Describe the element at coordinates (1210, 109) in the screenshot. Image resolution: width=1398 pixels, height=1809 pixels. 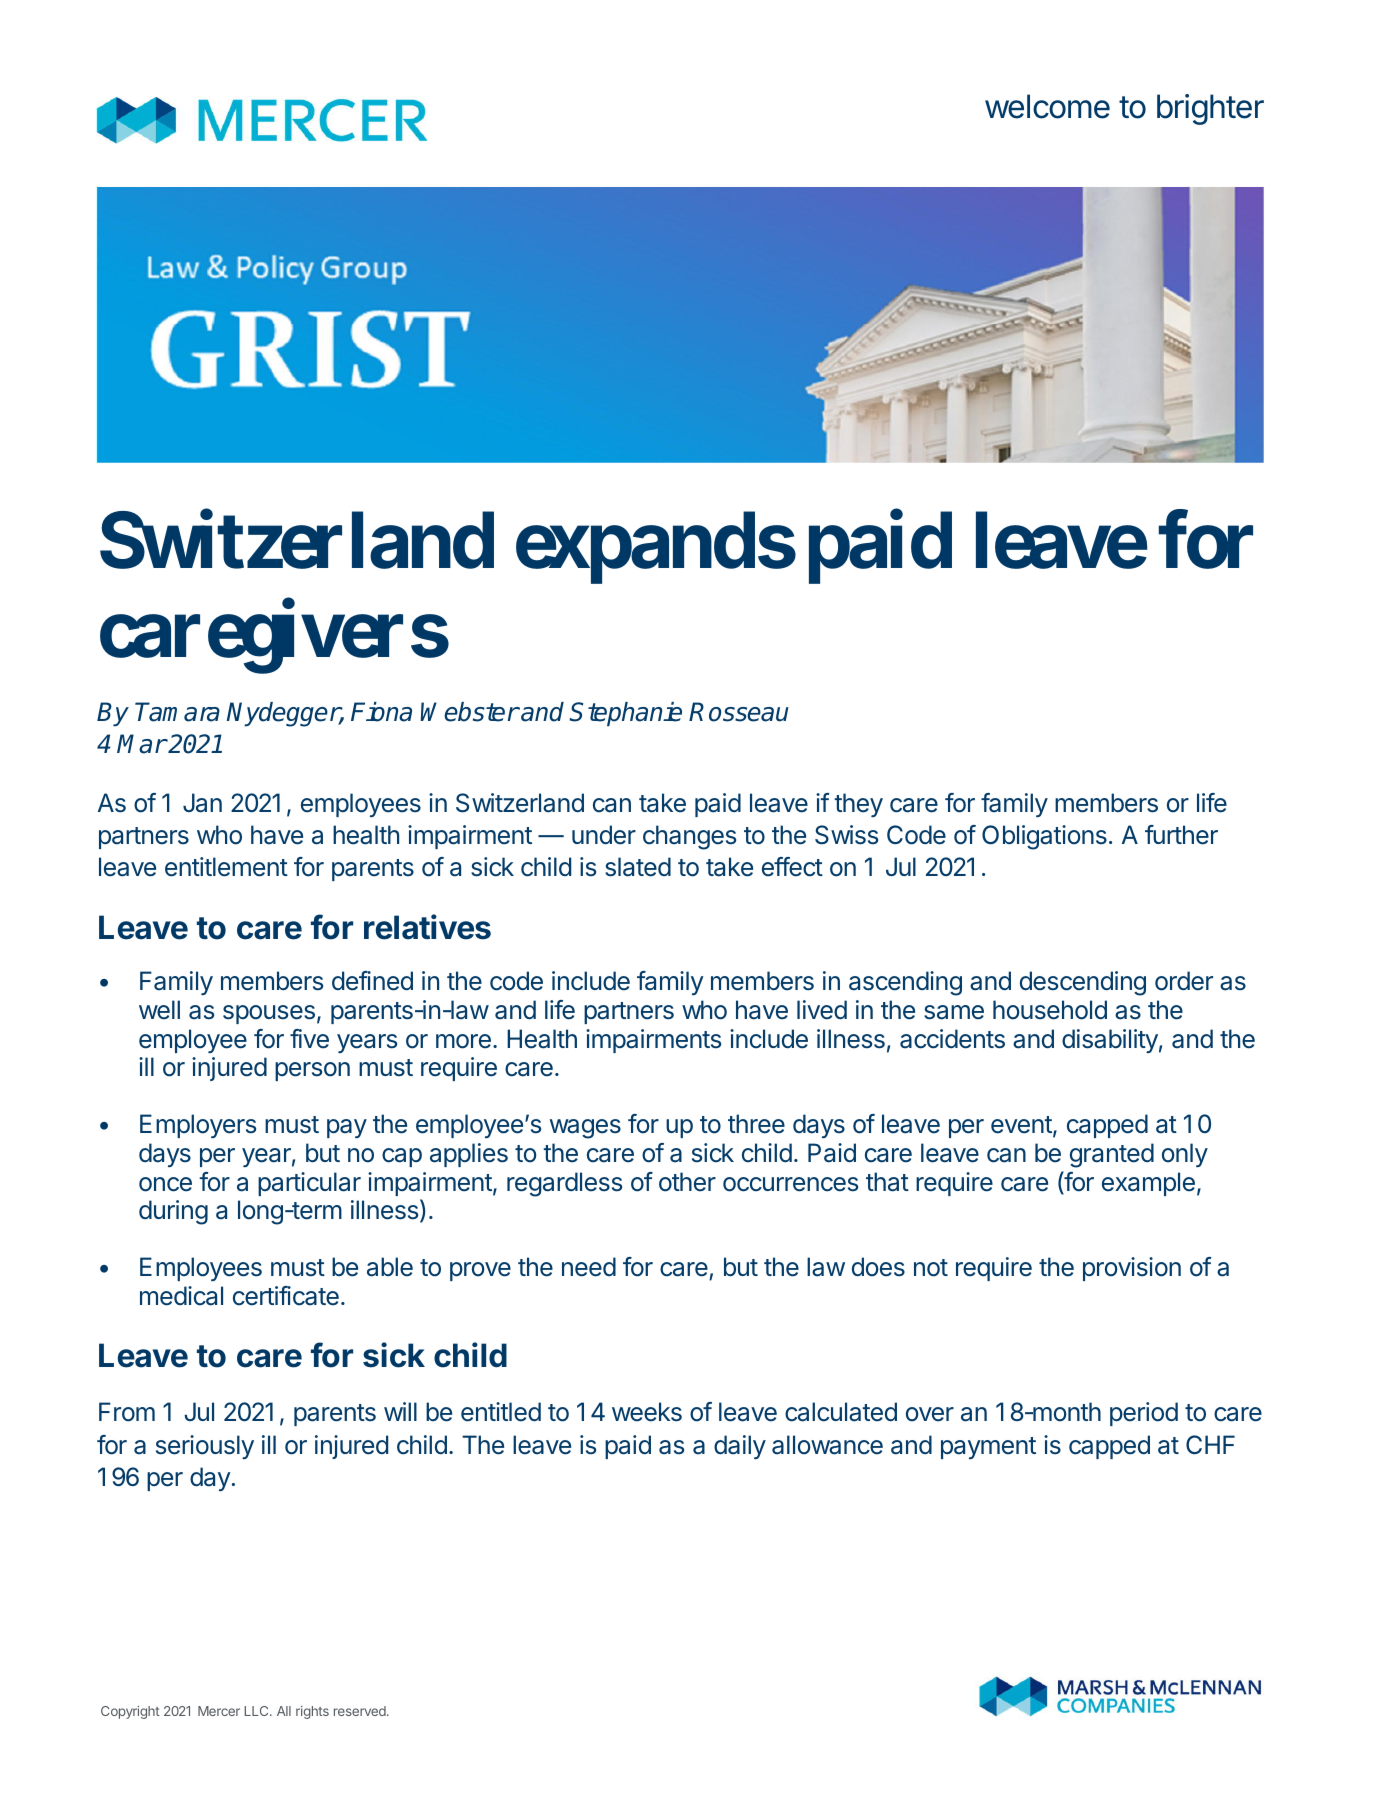
I see `brighter` at that location.
